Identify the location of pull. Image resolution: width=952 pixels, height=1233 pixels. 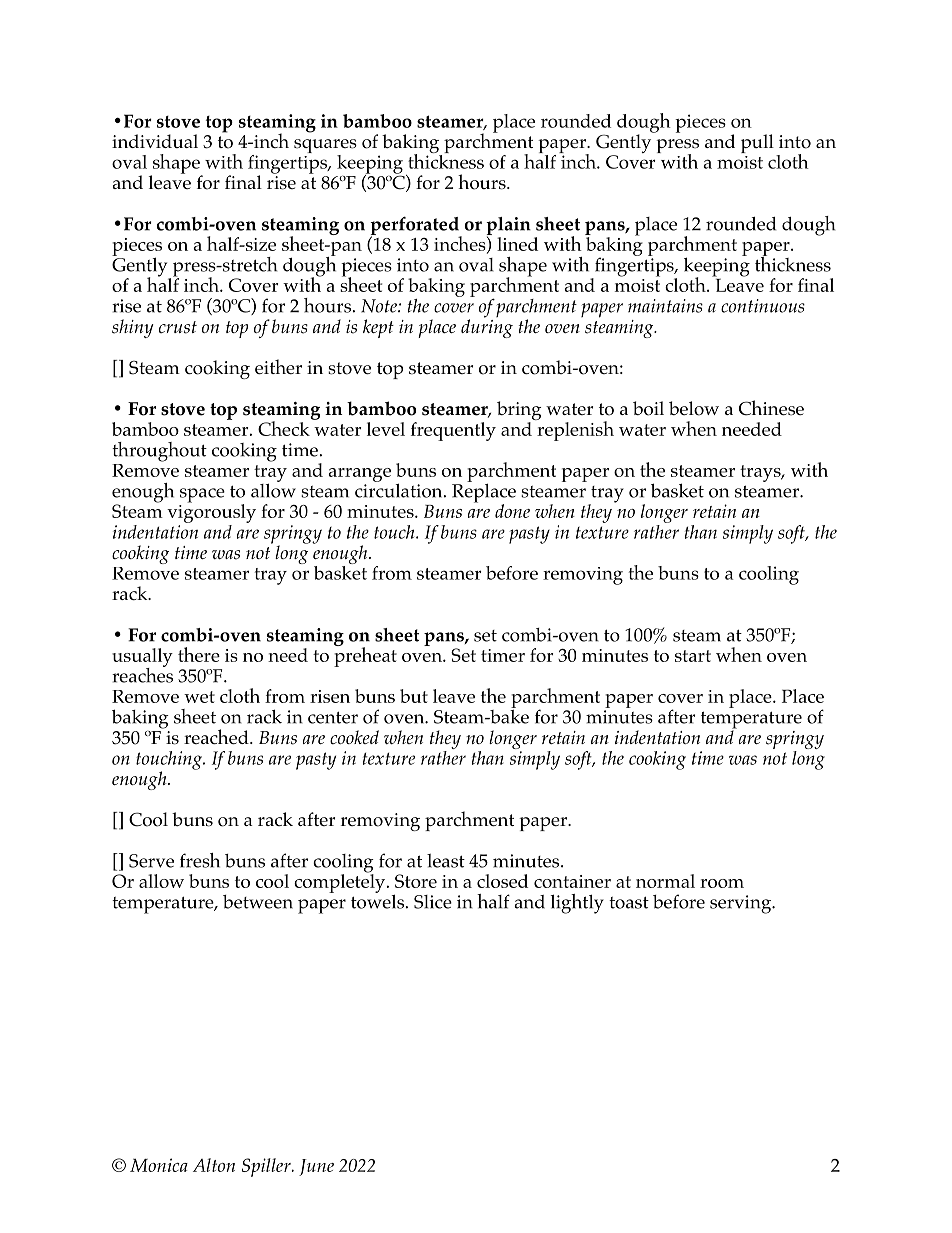
(757, 143).
